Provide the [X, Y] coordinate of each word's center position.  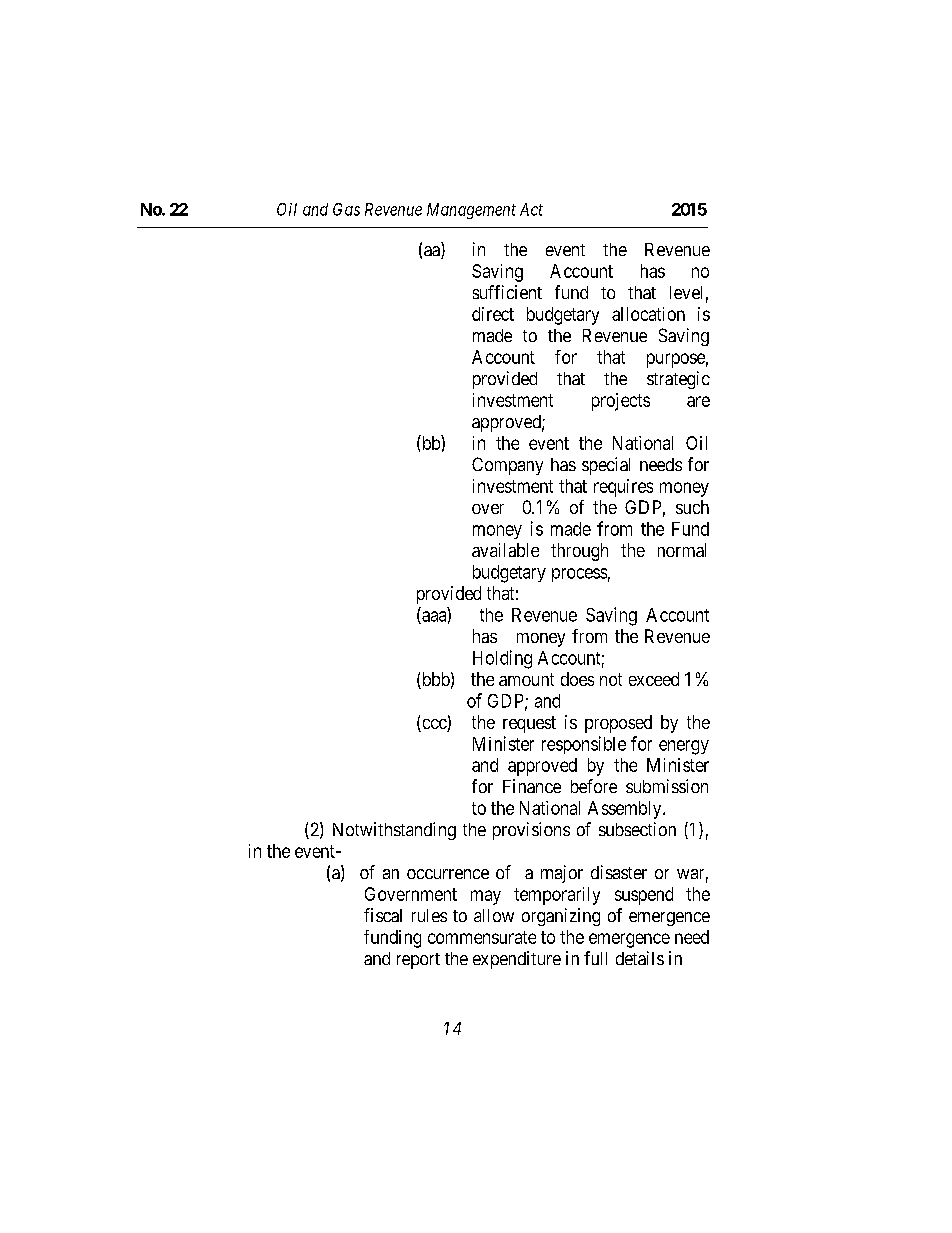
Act [531, 209]
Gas [346, 209]
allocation [648, 314]
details [640, 958]
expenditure [517, 960]
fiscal [383, 915]
